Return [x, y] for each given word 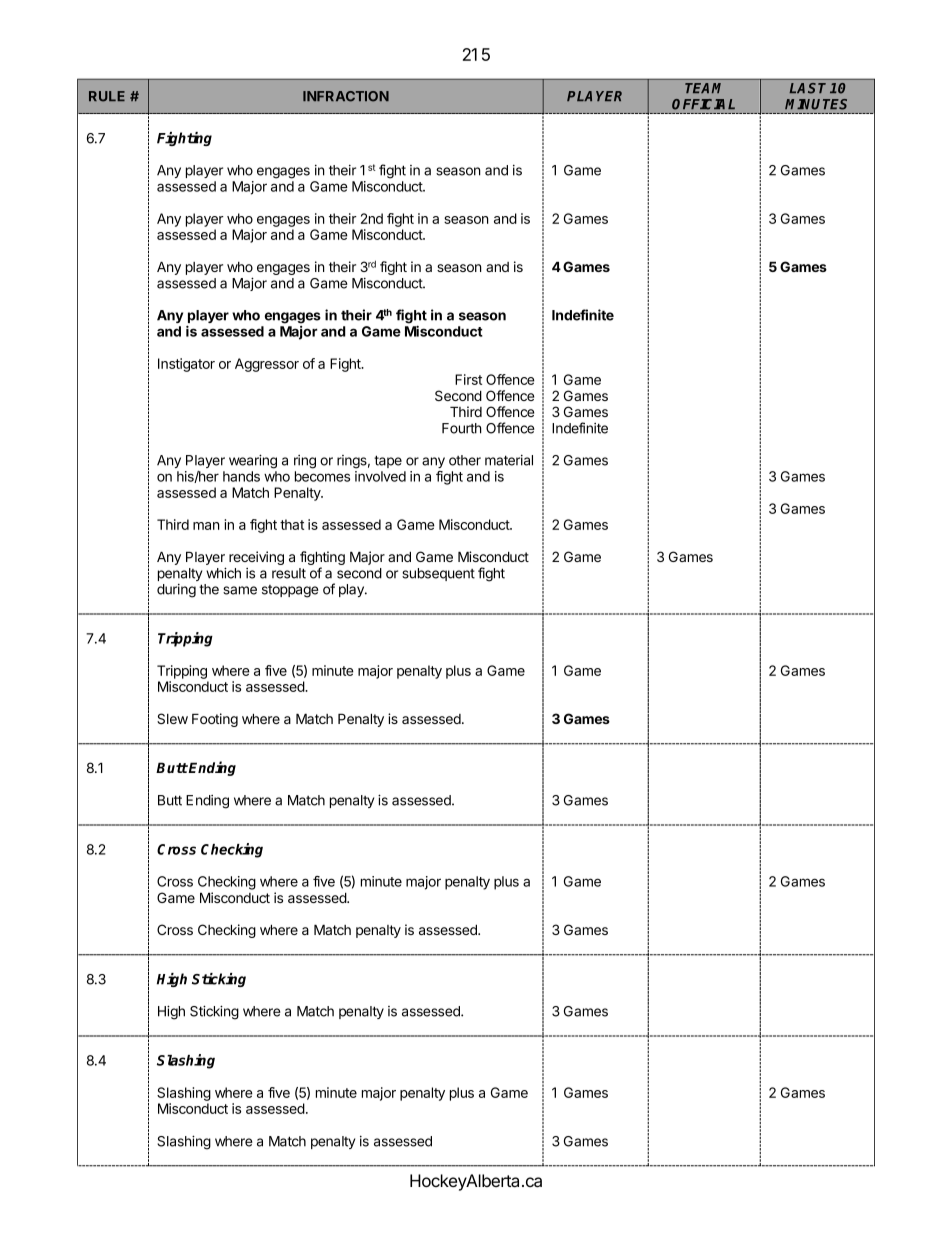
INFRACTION [346, 96]
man [206, 526]
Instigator [186, 365]
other [465, 460]
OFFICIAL [703, 104]
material [509, 460]
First [468, 379]
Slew [172, 718]
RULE [107, 96]
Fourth [462, 428]
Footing [215, 720]
